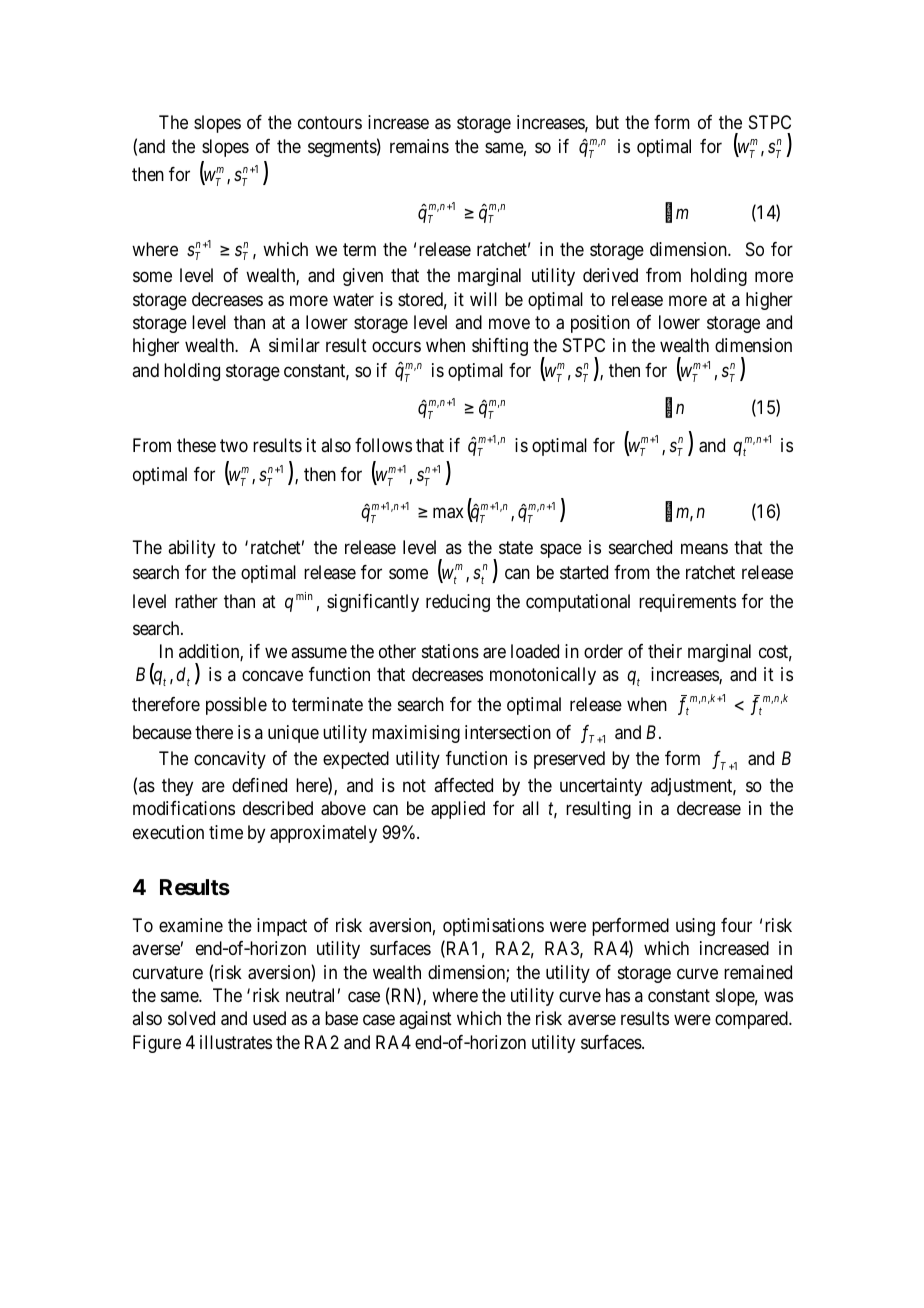 The image size is (924, 1308). I want to click on requirements, so click(687, 603).
